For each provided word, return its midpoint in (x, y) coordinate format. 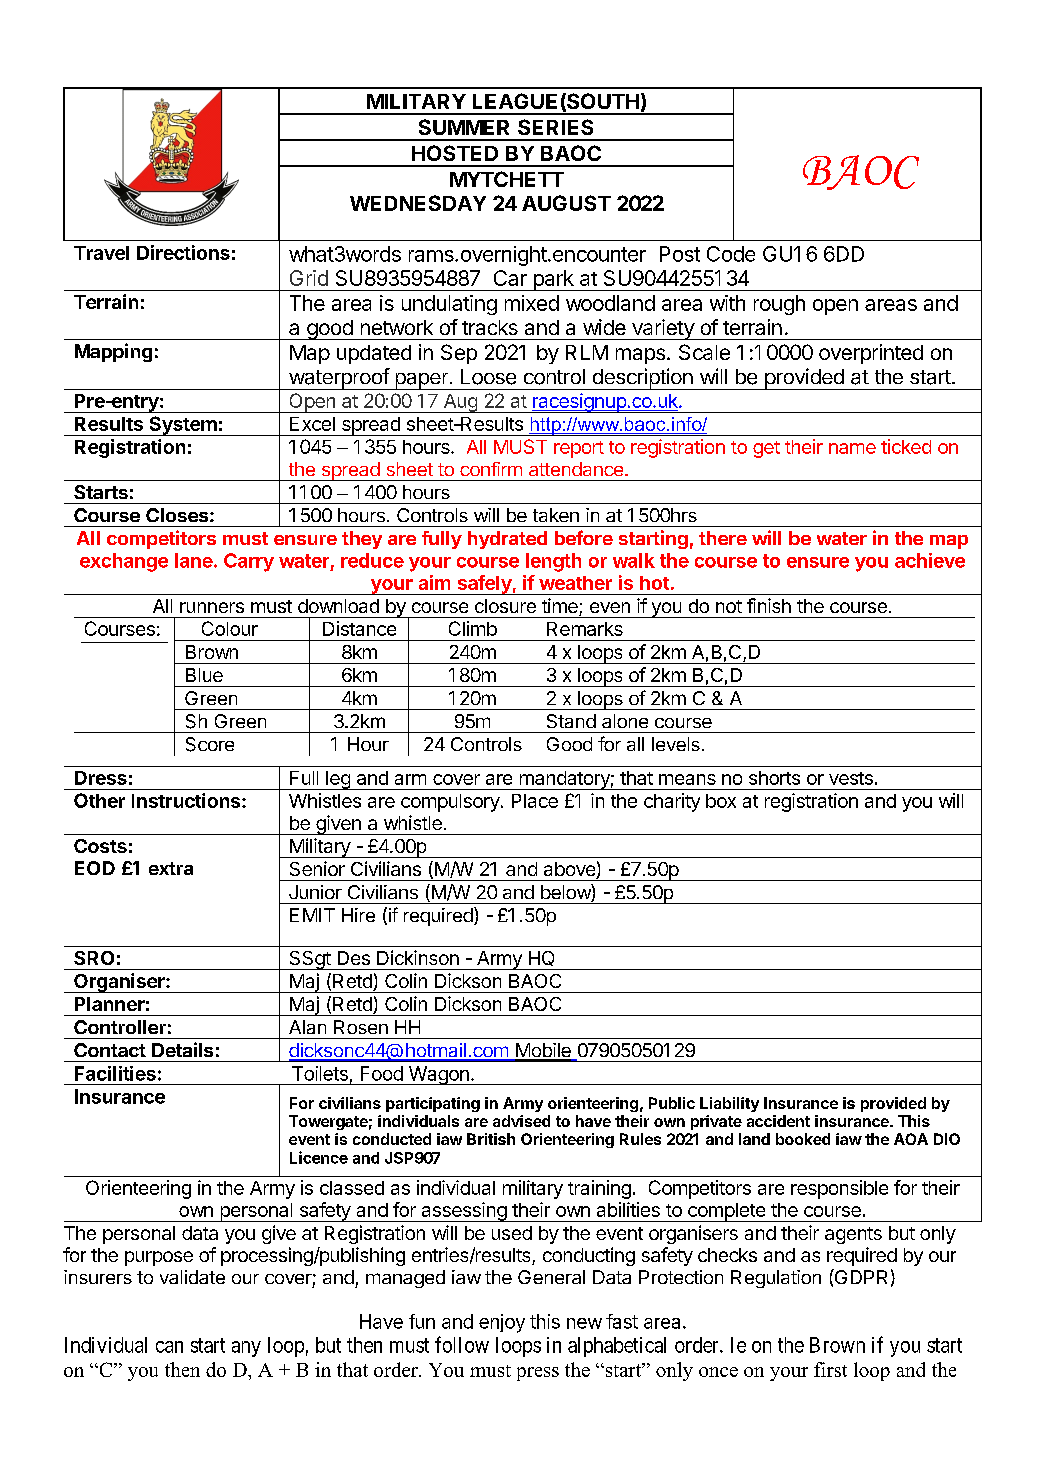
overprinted (871, 354)
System (183, 426)
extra (171, 868)
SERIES (555, 127)
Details (182, 1049)
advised (521, 1121)
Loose (488, 377)
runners (212, 607)
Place (535, 801)
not (729, 606)
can (169, 1347)
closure (505, 606)
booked (803, 1139)
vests (851, 778)
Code (731, 254)
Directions (183, 252)
